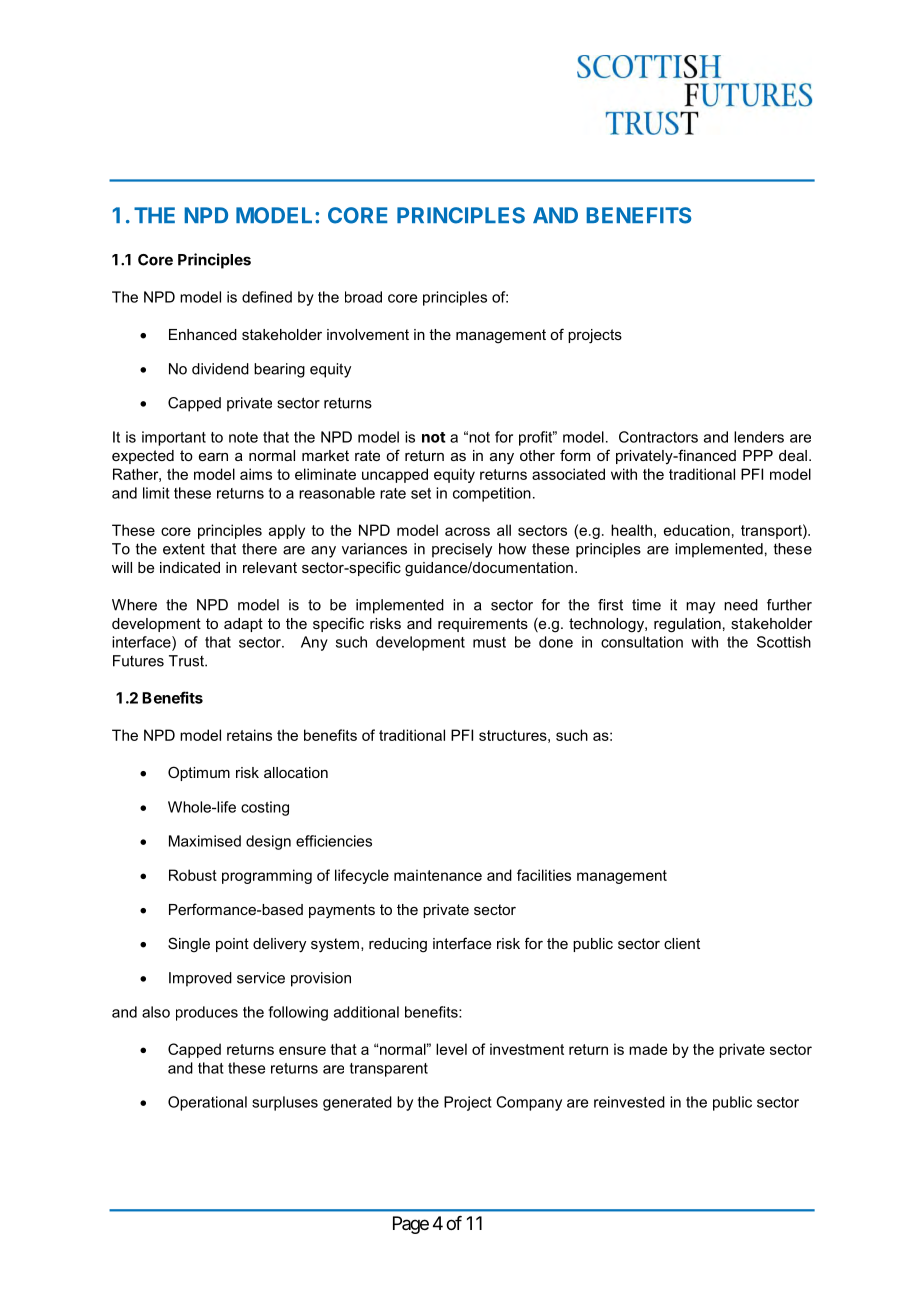  What do you see at coordinates (489, 642) in the image?
I see `must` at bounding box center [489, 642].
